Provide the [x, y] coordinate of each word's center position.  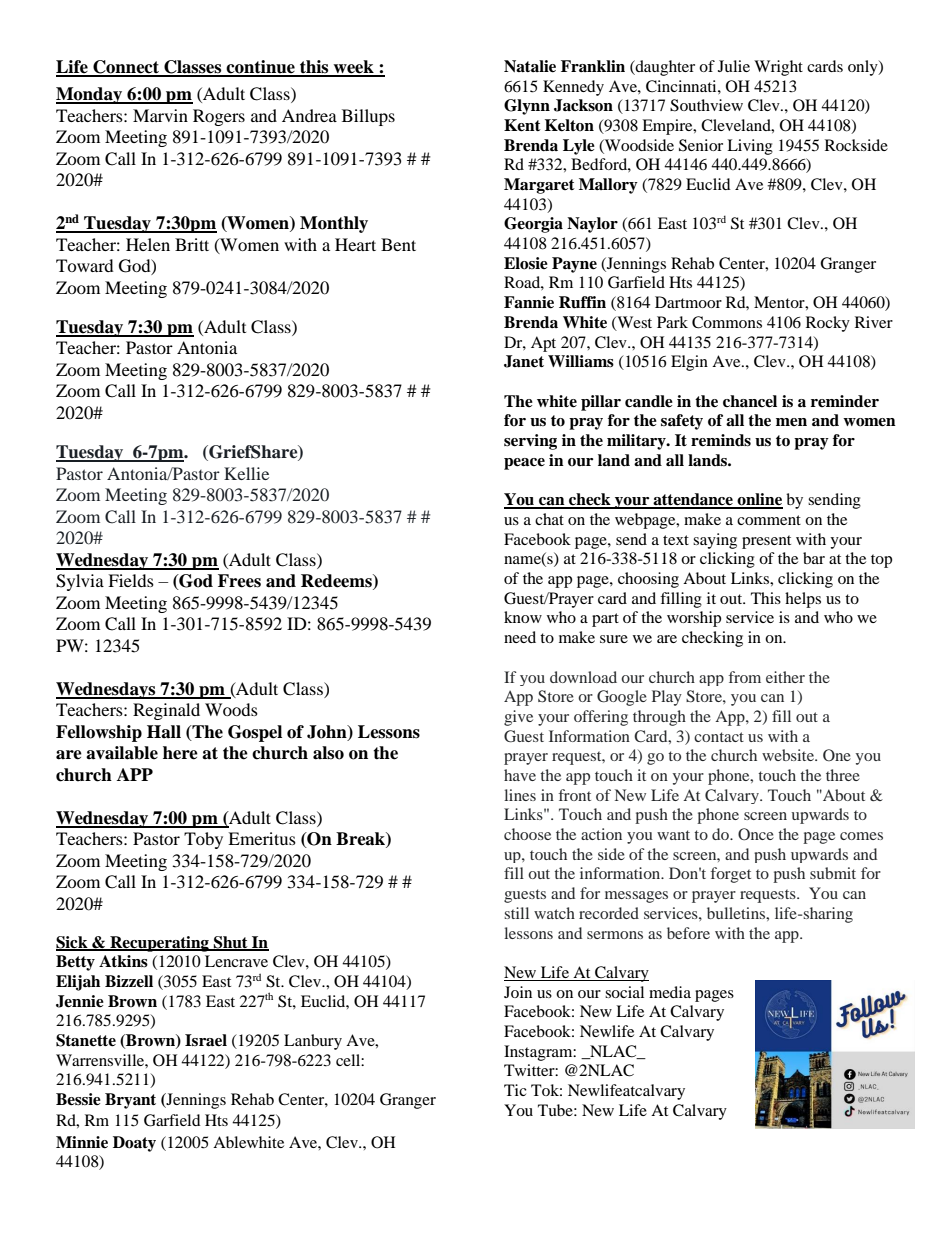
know [523, 617]
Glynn [527, 107]
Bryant [130, 1101]
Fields [131, 580]
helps [803, 600]
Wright [778, 68]
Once [756, 834]
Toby [203, 840]
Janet [524, 361]
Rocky [828, 324]
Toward [85, 265]
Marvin [160, 115]
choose [527, 834]
